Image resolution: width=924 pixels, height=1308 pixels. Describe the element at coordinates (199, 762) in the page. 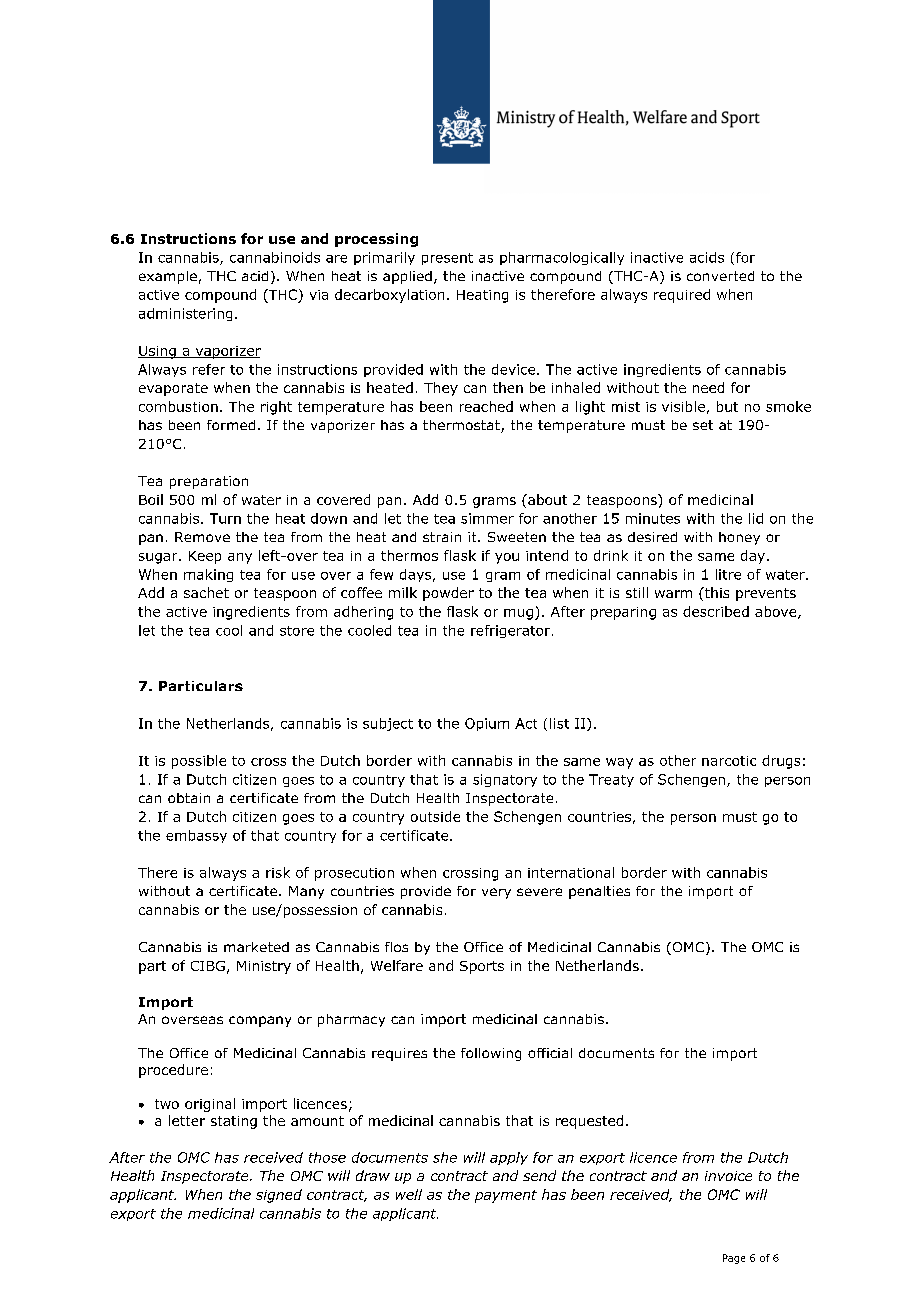

I see `possible` at that location.
